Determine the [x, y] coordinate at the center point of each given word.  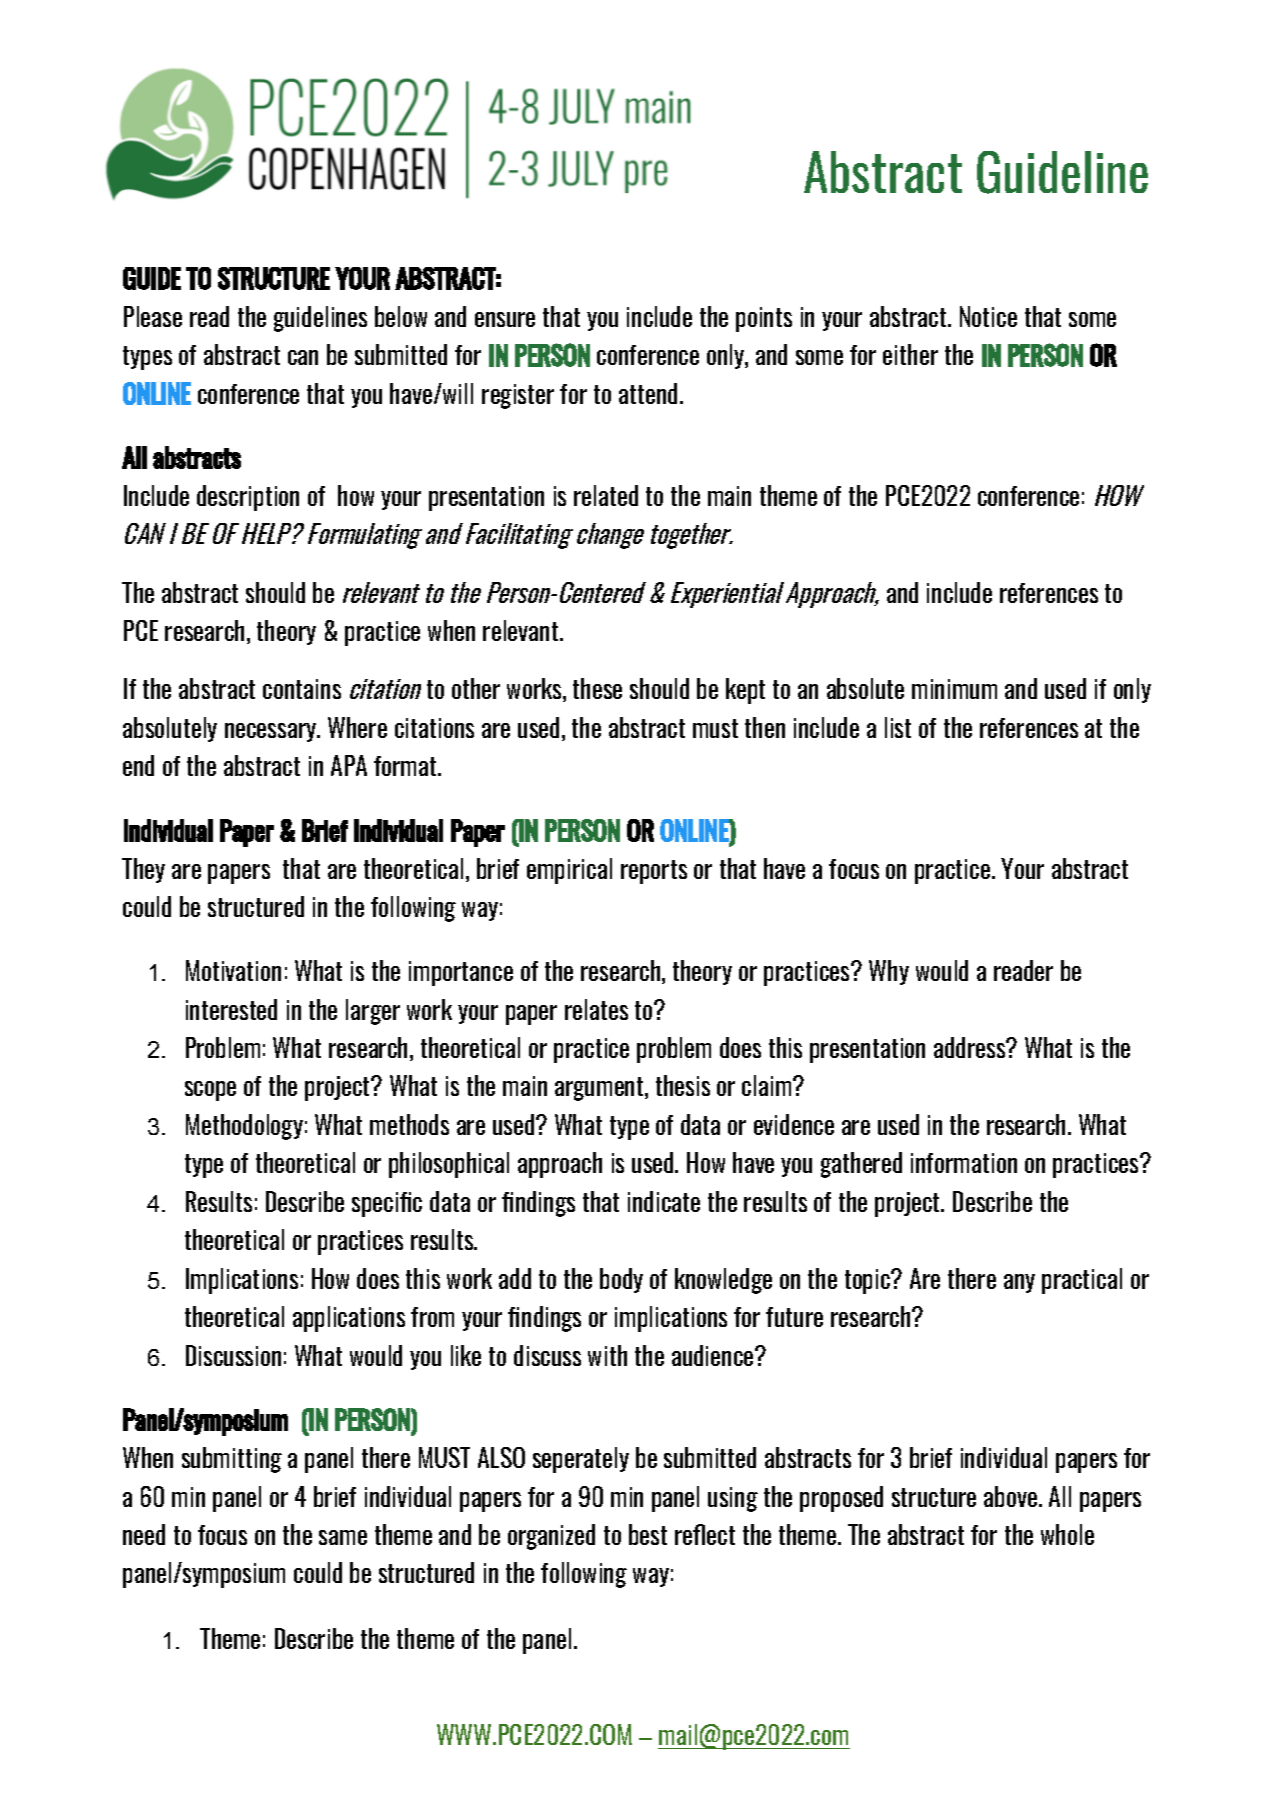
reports [654, 872]
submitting [232, 1460]
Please [153, 316]
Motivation [233, 970]
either [910, 354]
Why [889, 972]
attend [648, 393]
